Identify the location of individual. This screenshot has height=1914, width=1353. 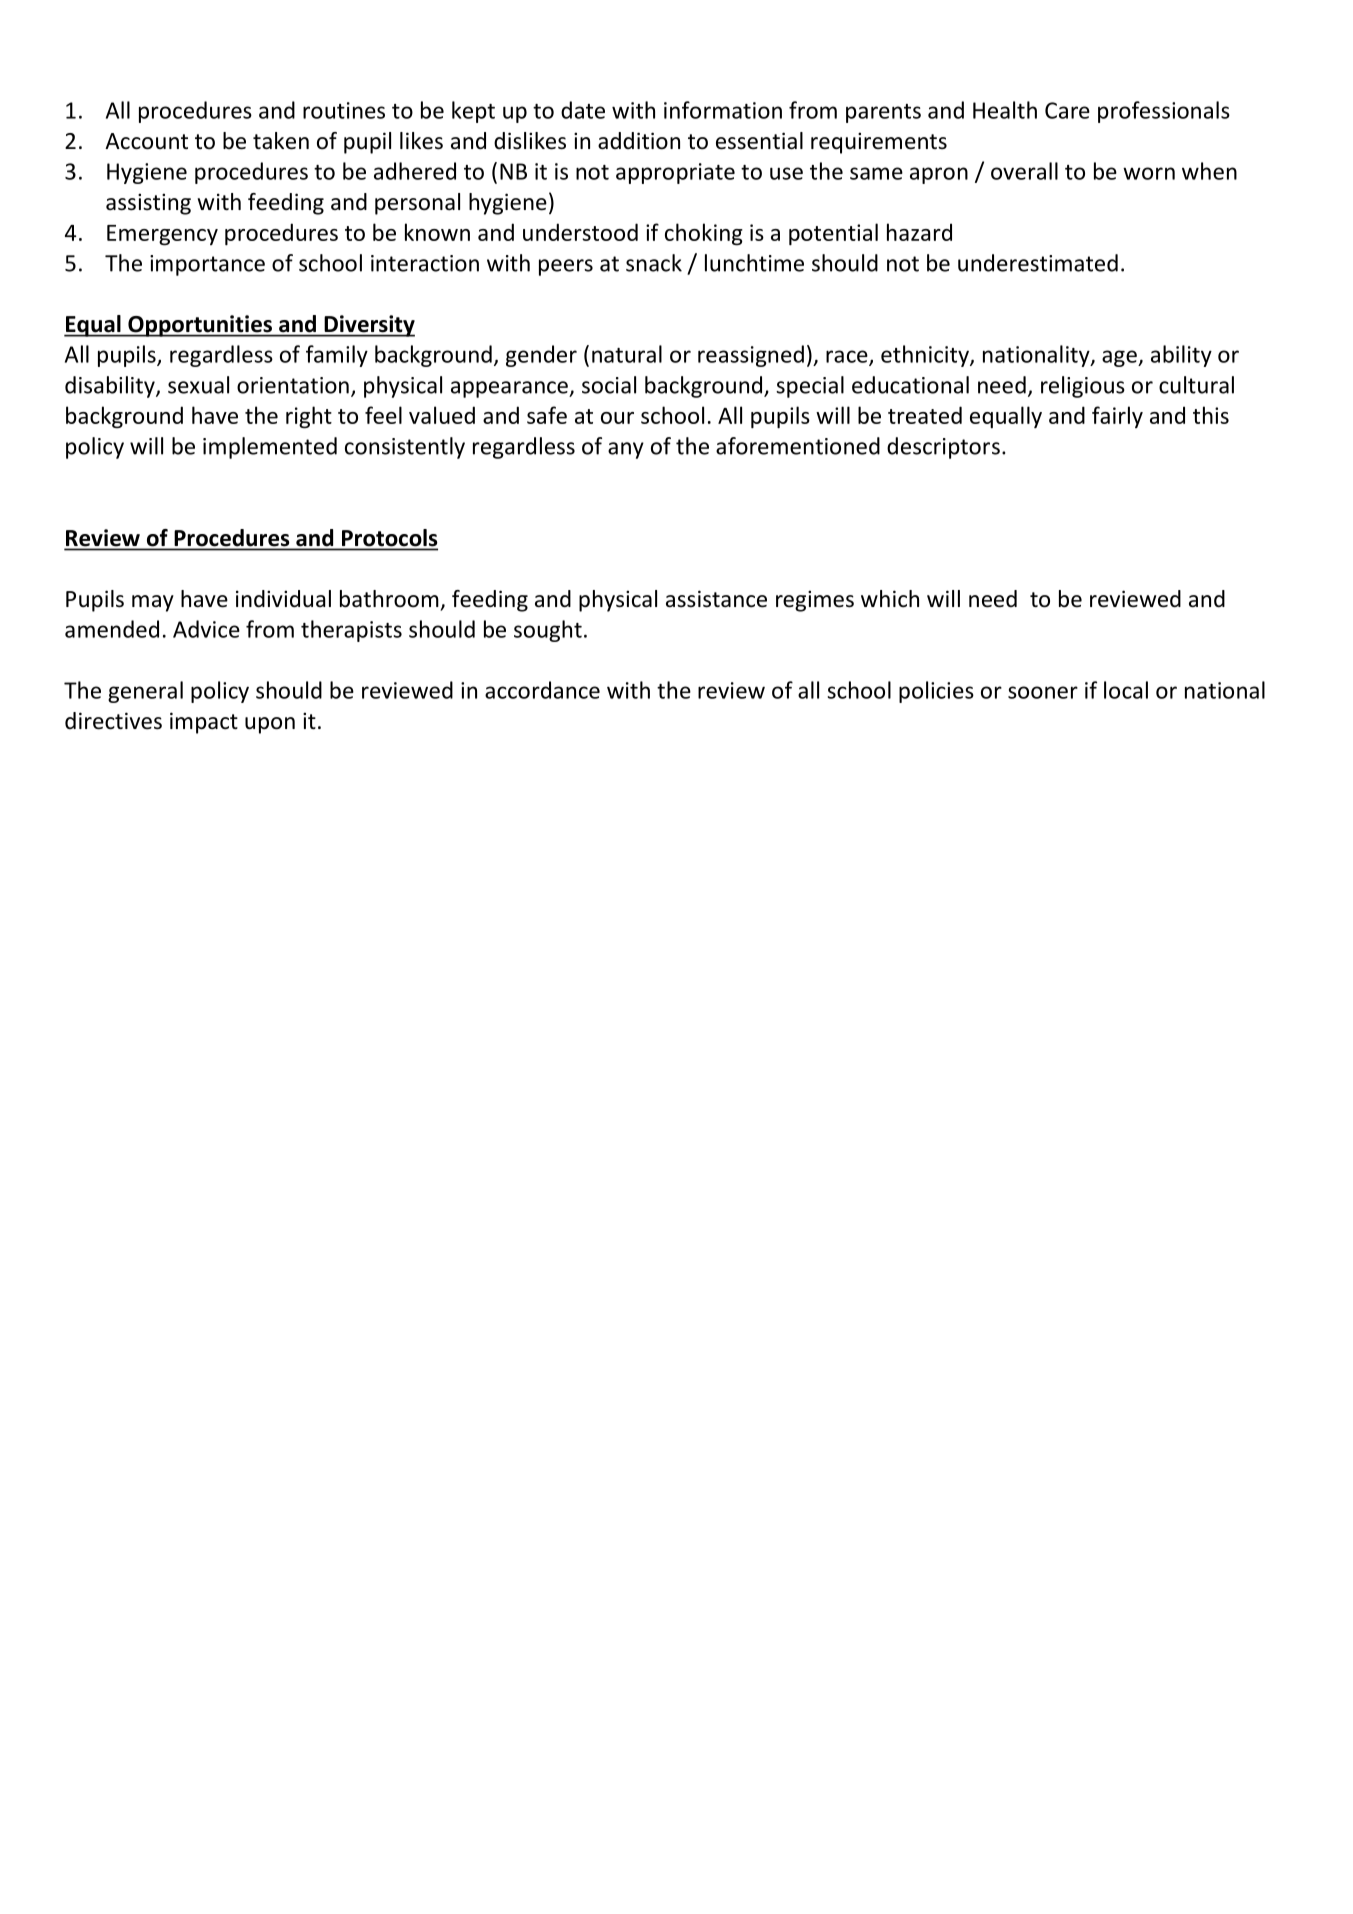
(283, 599).
